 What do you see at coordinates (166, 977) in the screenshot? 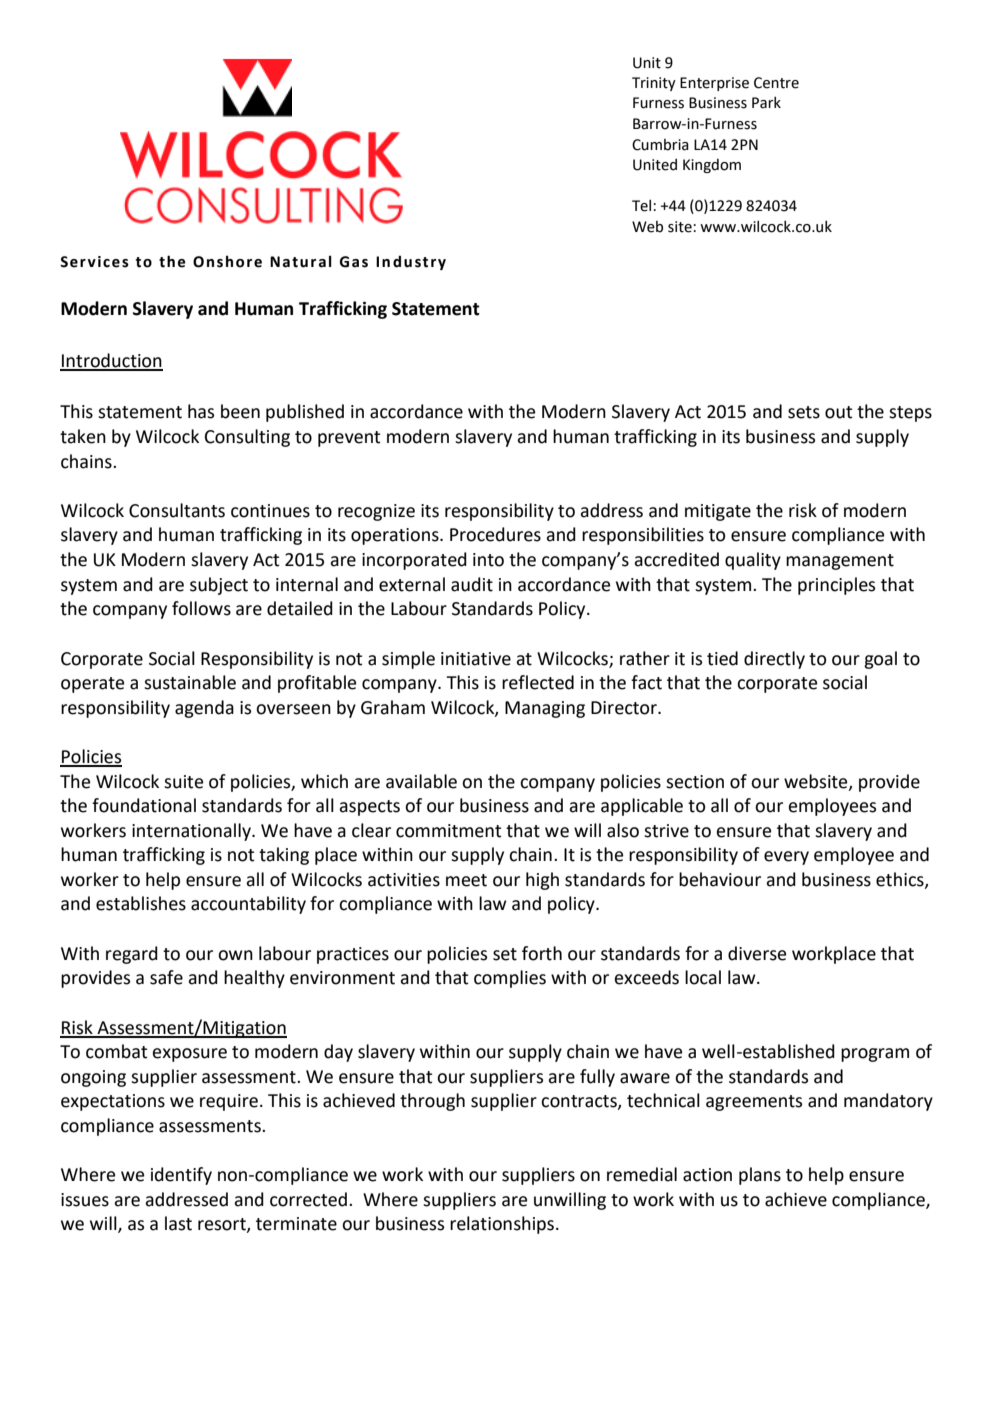
I see `safe` at bounding box center [166, 977].
